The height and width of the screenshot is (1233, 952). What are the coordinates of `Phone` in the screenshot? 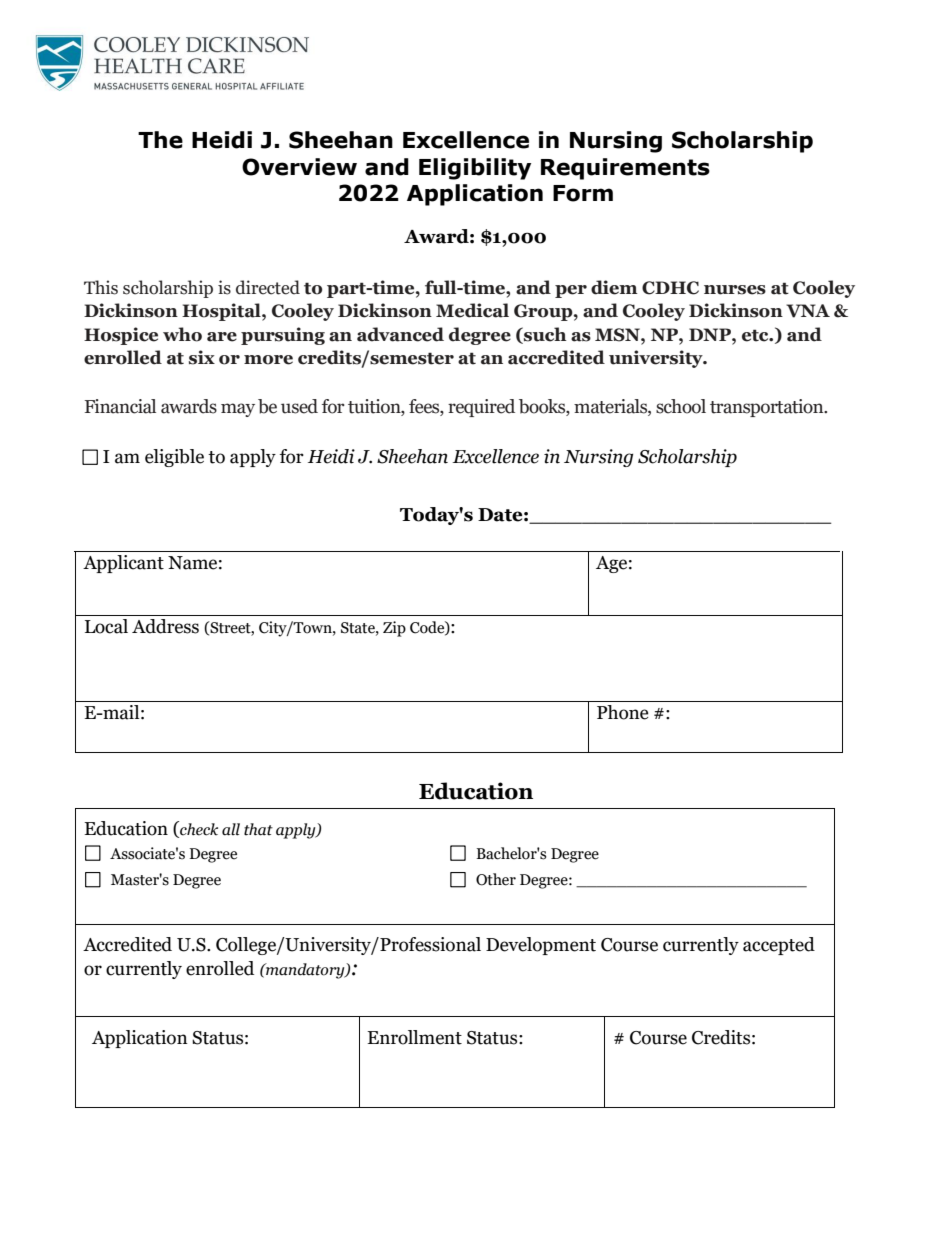 It's located at (623, 712).
